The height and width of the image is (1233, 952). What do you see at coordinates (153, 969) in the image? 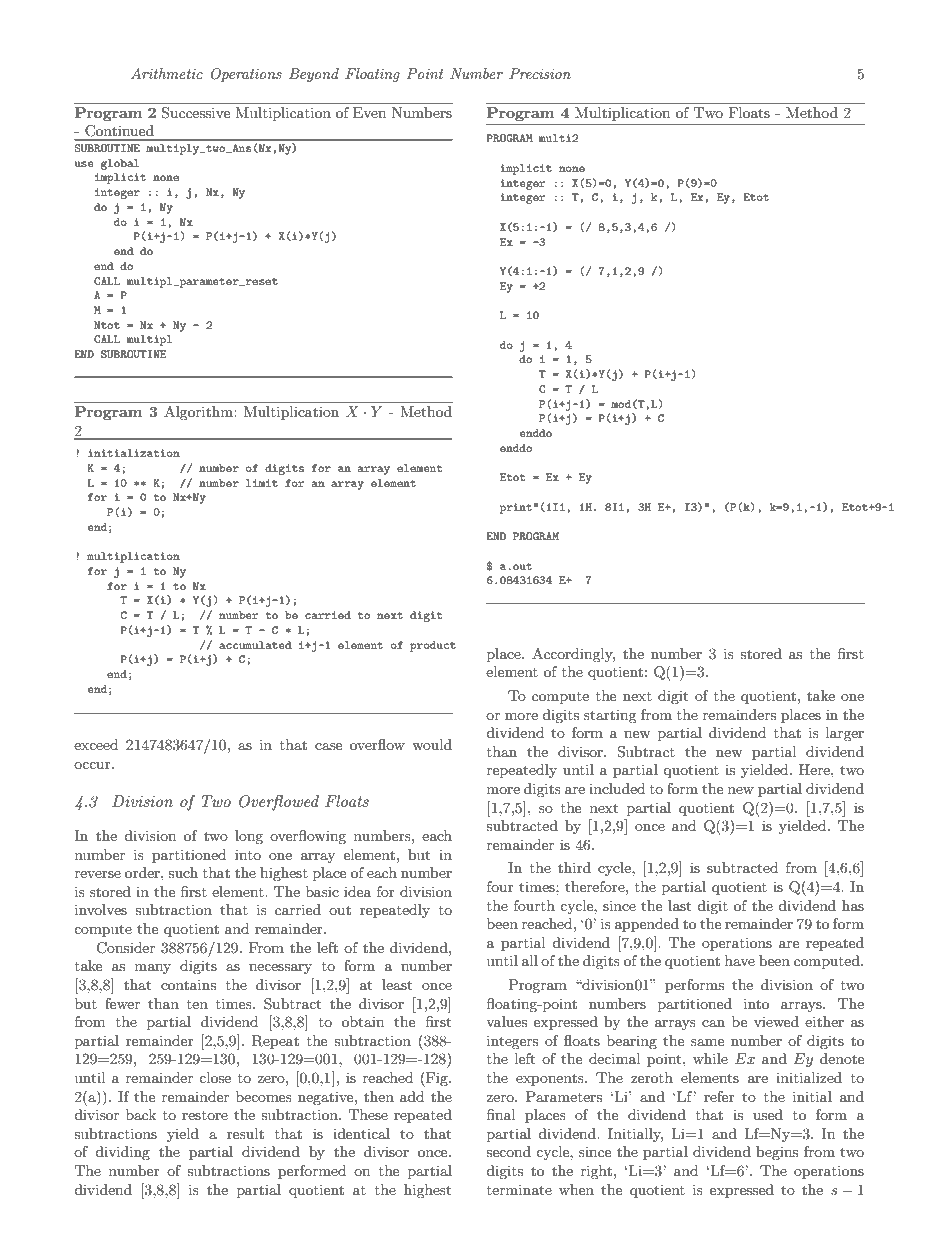
I see `many` at bounding box center [153, 969].
